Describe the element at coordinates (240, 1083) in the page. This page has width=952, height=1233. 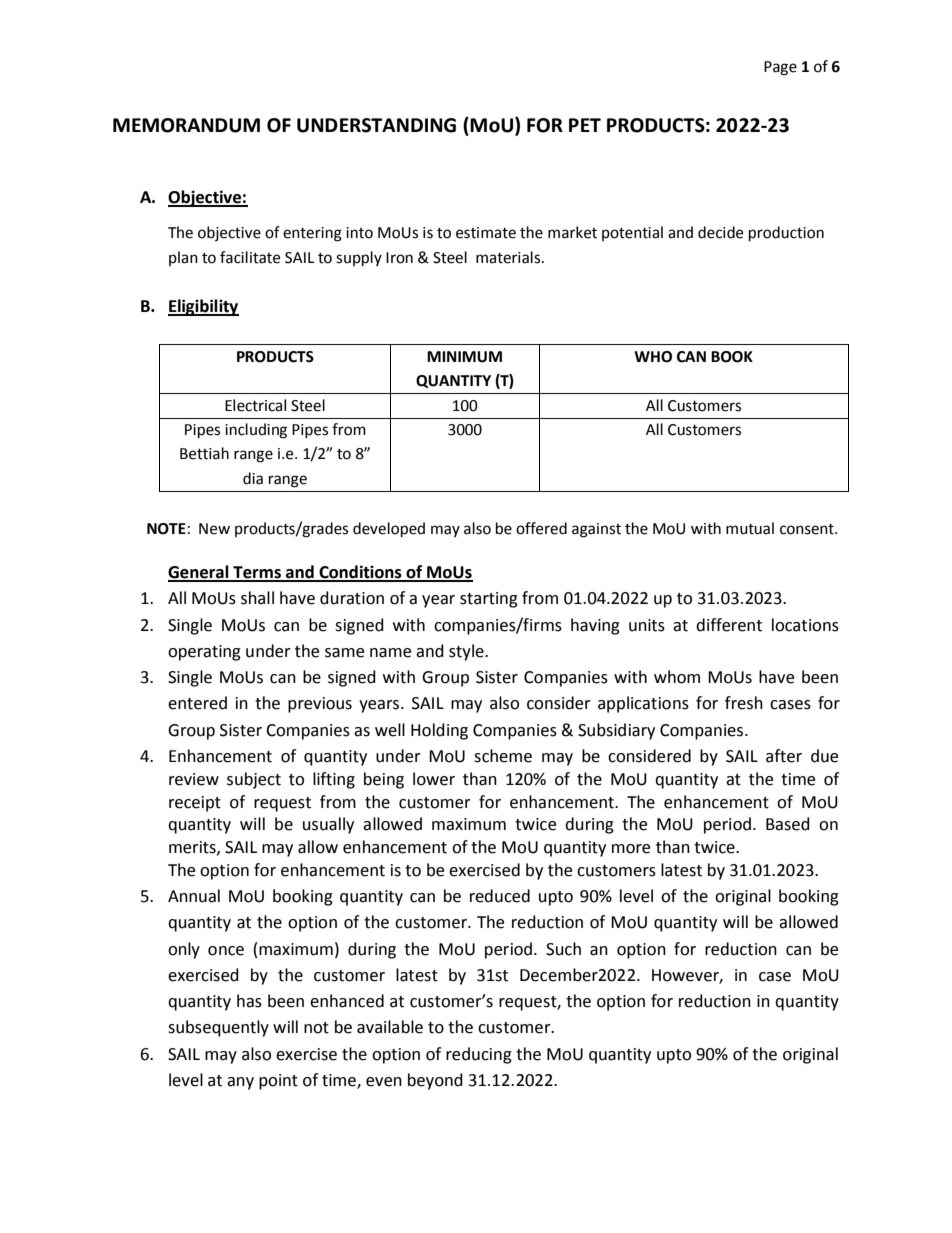
I see `any` at that location.
